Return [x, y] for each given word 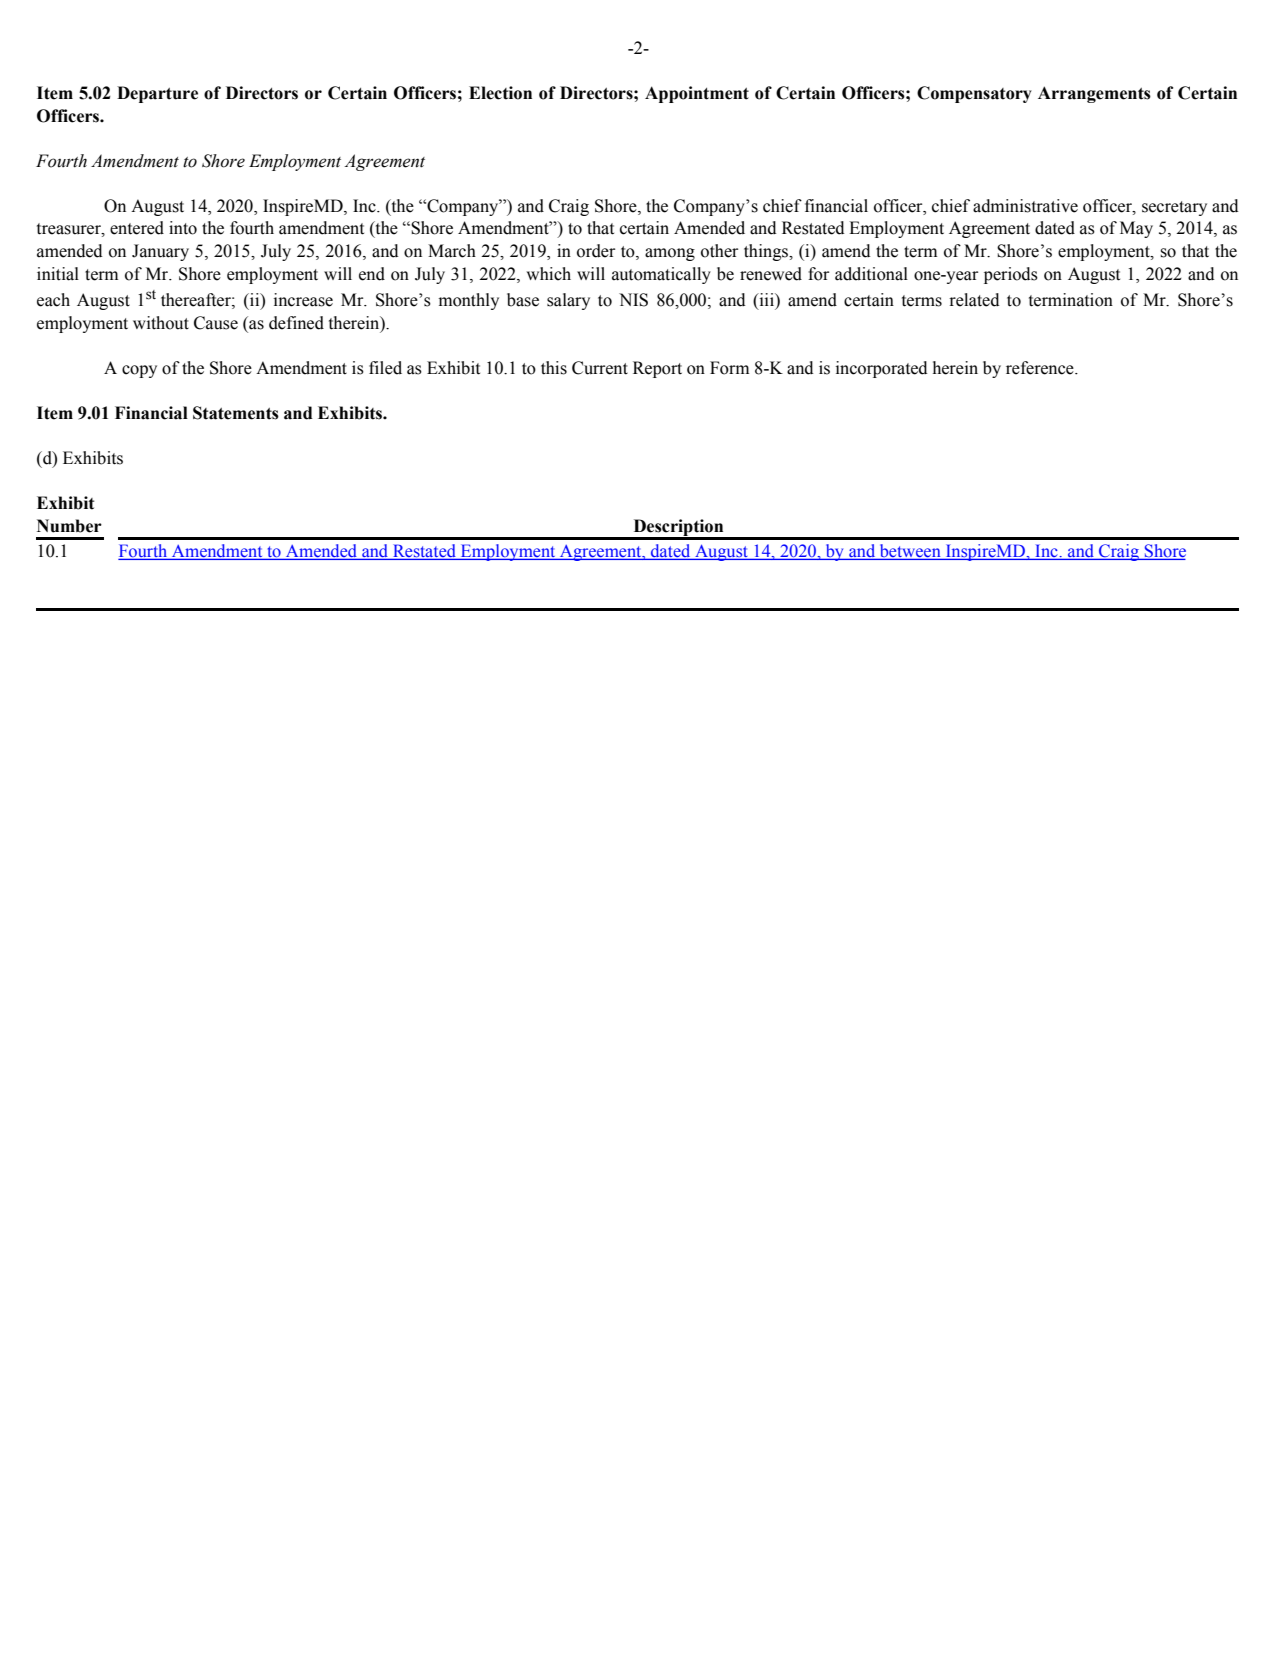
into [183, 228]
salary [568, 301]
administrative [1025, 206]
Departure [157, 94]
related [974, 300]
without [161, 323]
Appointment [697, 94]
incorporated [882, 369]
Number [69, 526]
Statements [236, 413]
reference [1041, 368]
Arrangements [1094, 94]
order [596, 251]
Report [657, 369]
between [910, 552]
